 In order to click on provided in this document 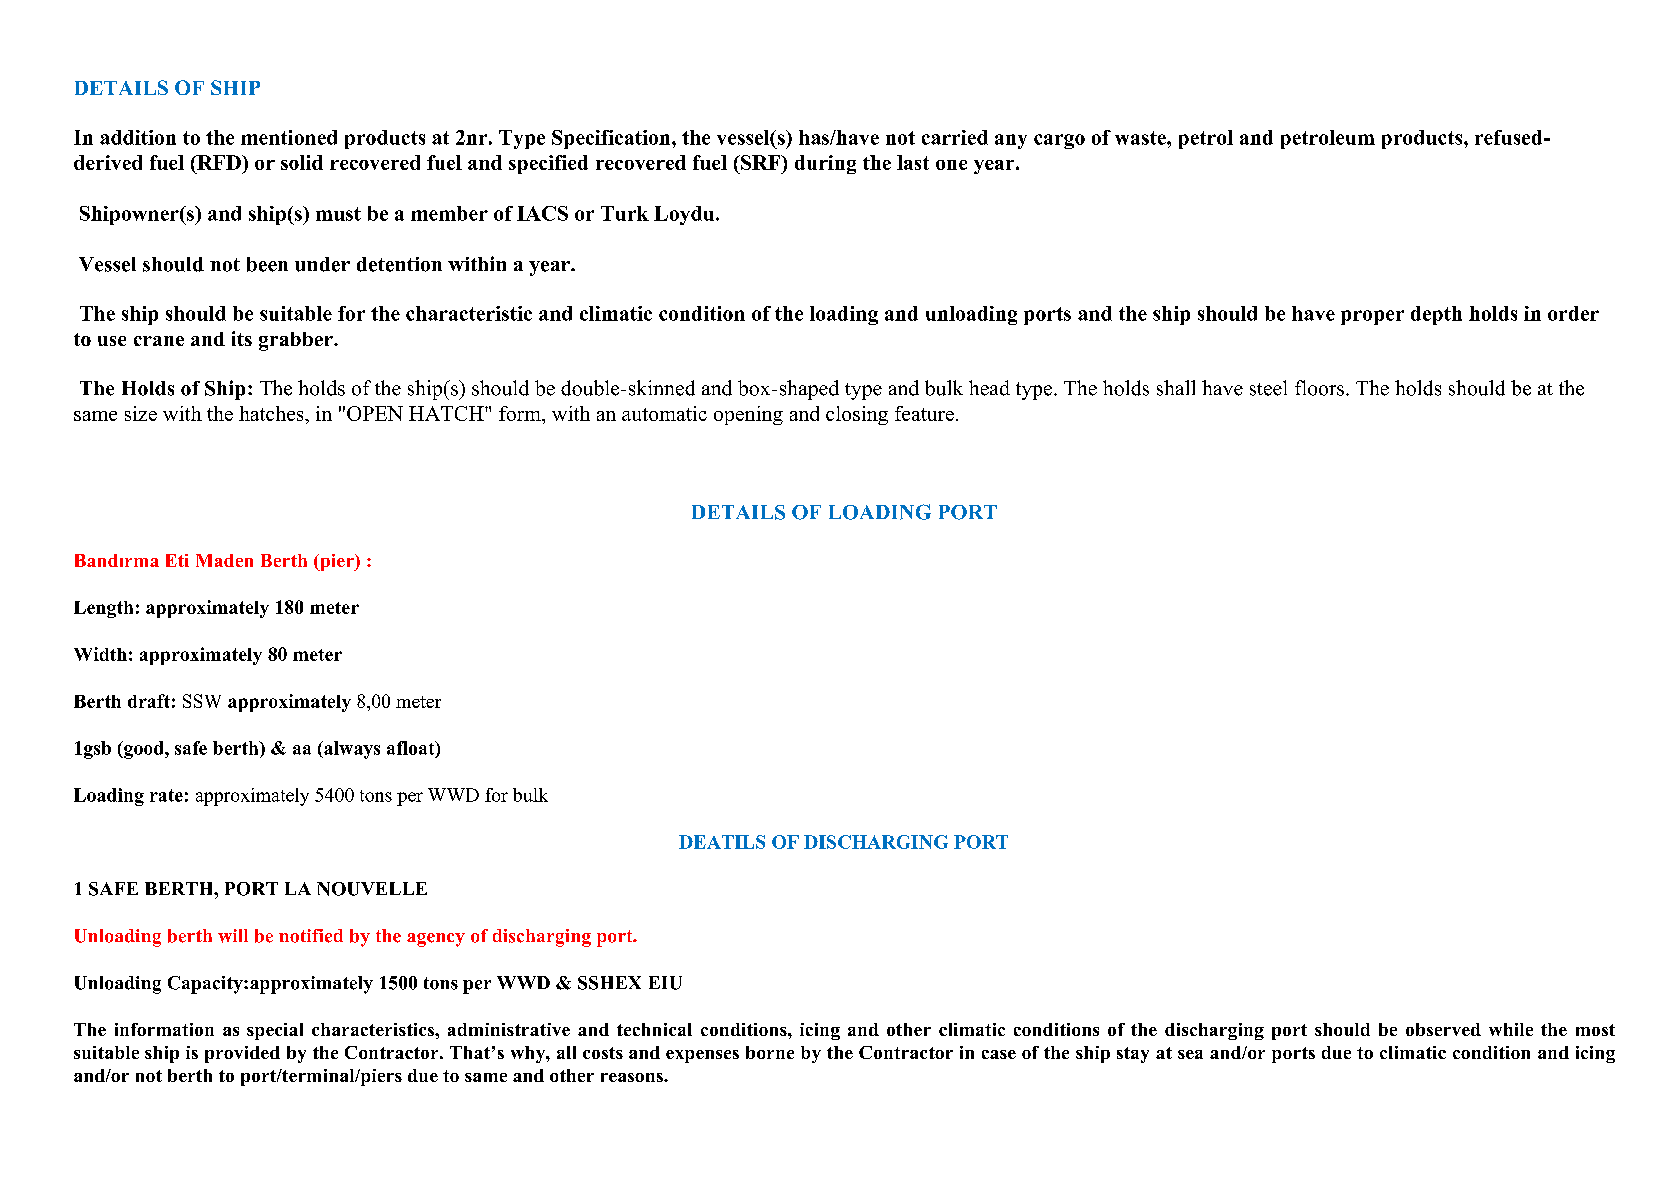, I will do `click(242, 1054)`.
